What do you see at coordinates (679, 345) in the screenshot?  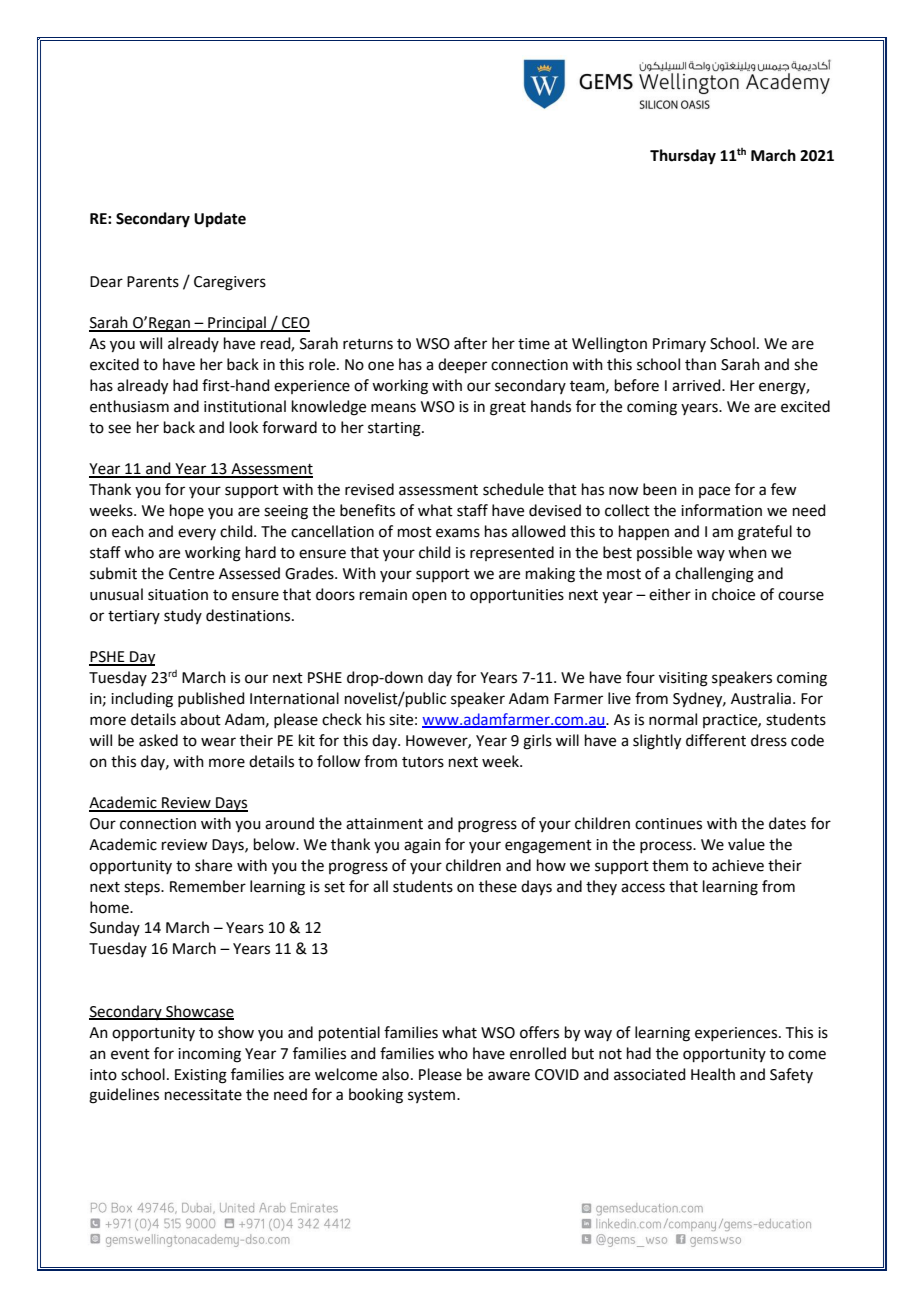 I see `Primary` at bounding box center [679, 345].
